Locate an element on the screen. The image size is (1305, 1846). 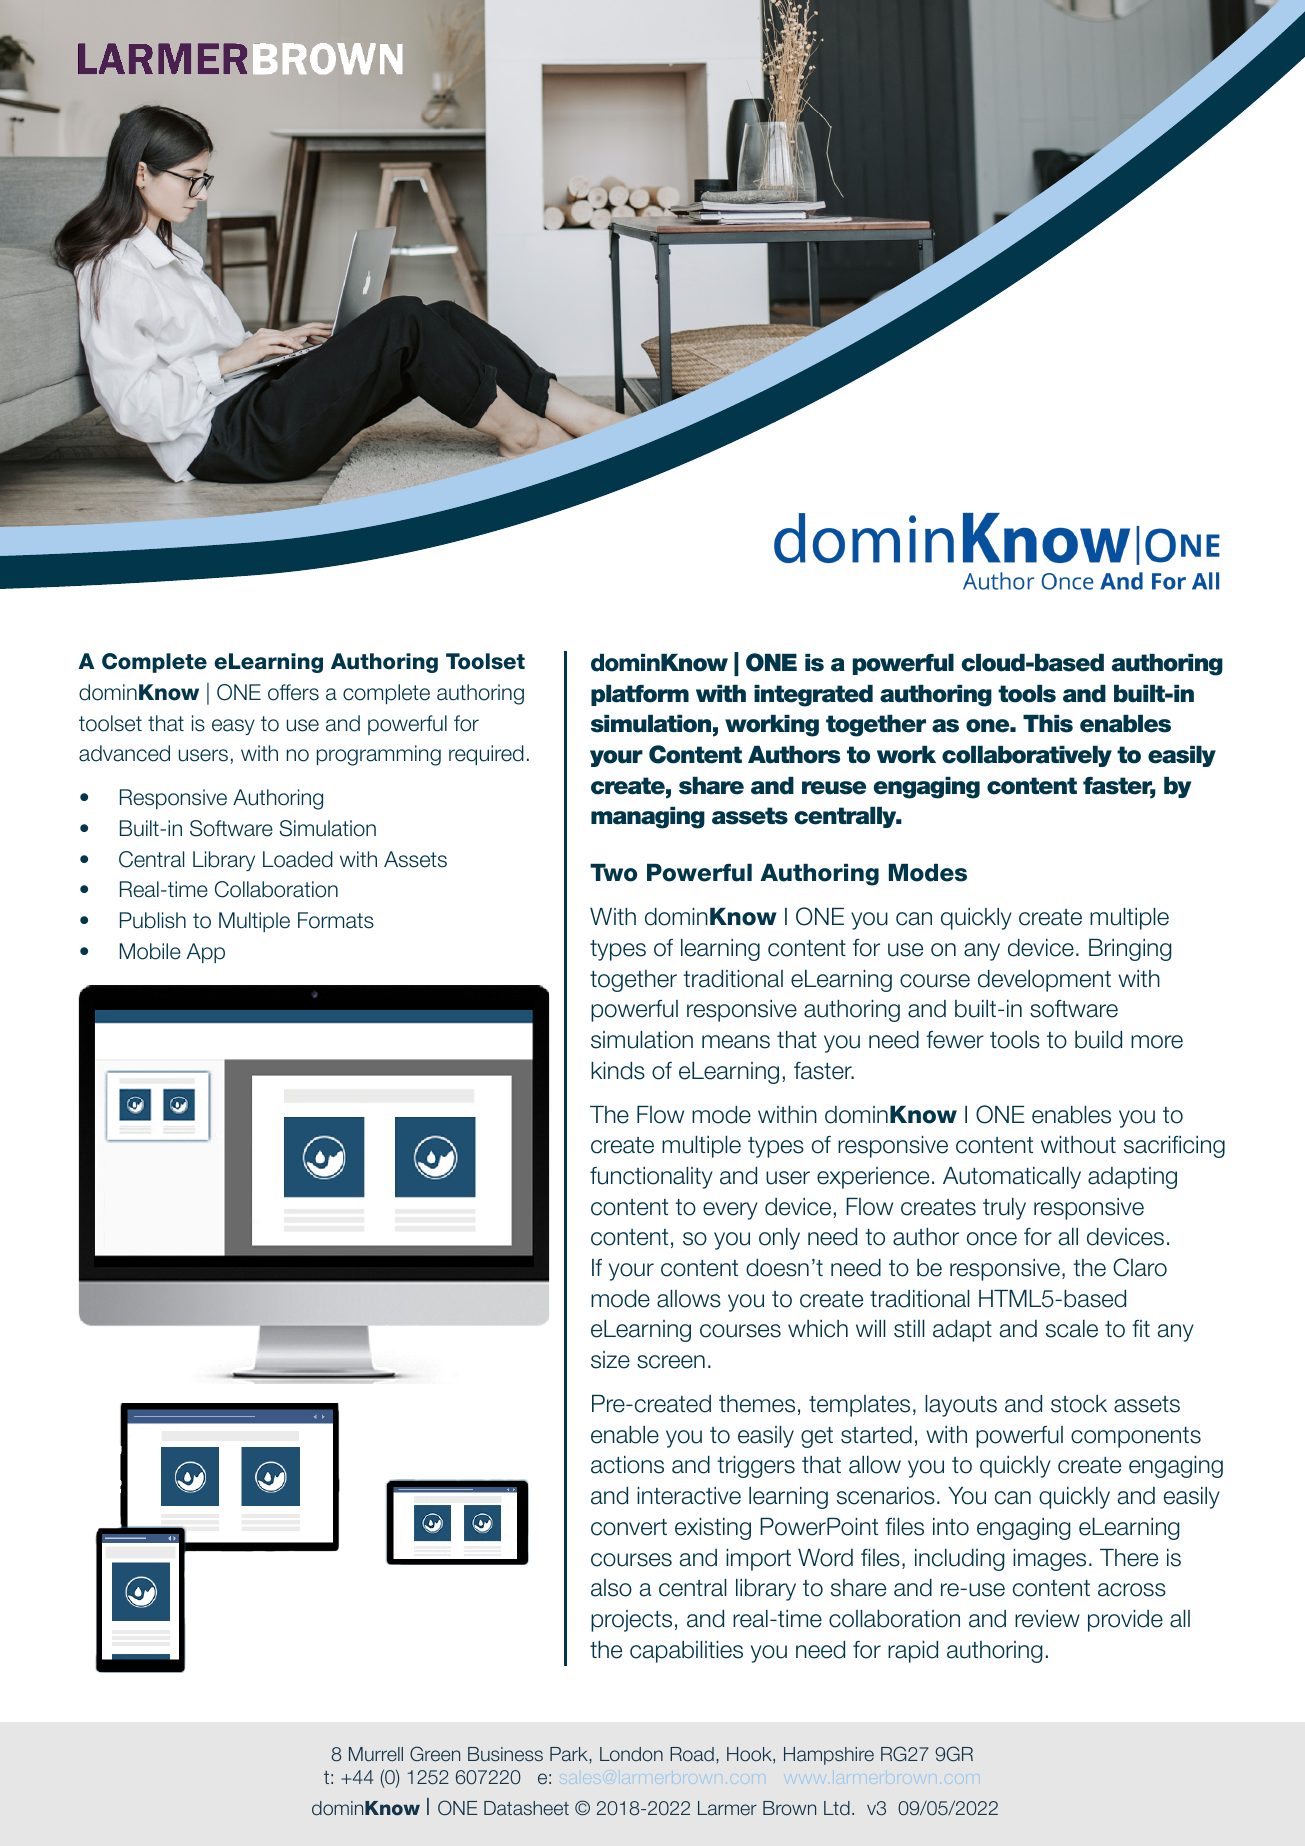
Green is located at coordinates (435, 1754).
